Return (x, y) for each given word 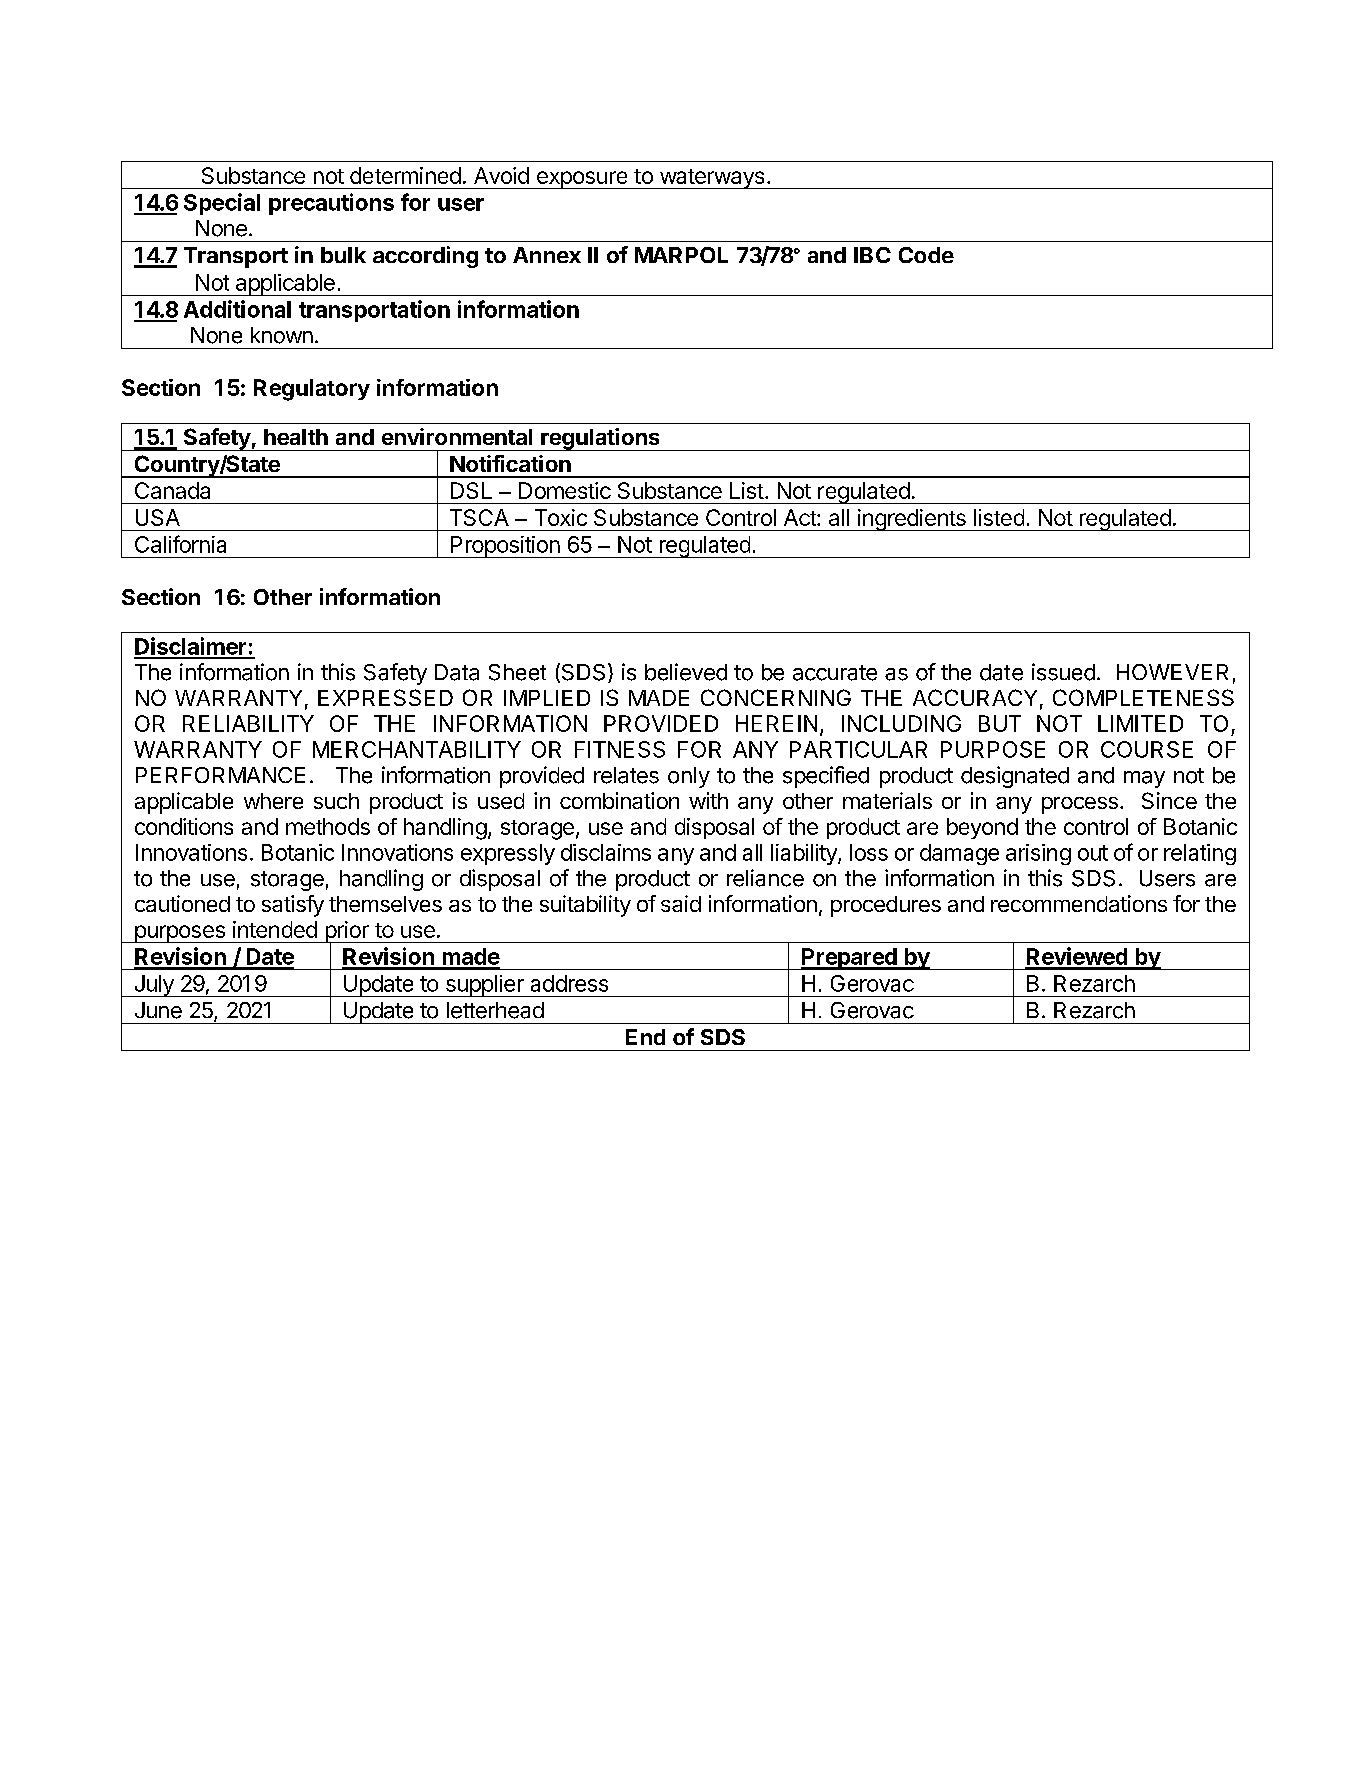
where (273, 801)
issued (1063, 672)
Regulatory (312, 390)
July (154, 986)
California (180, 544)
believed (686, 672)
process (1080, 805)
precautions (331, 204)
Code (926, 255)
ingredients (912, 520)
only (689, 777)
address (569, 983)
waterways (712, 179)
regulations (600, 439)
